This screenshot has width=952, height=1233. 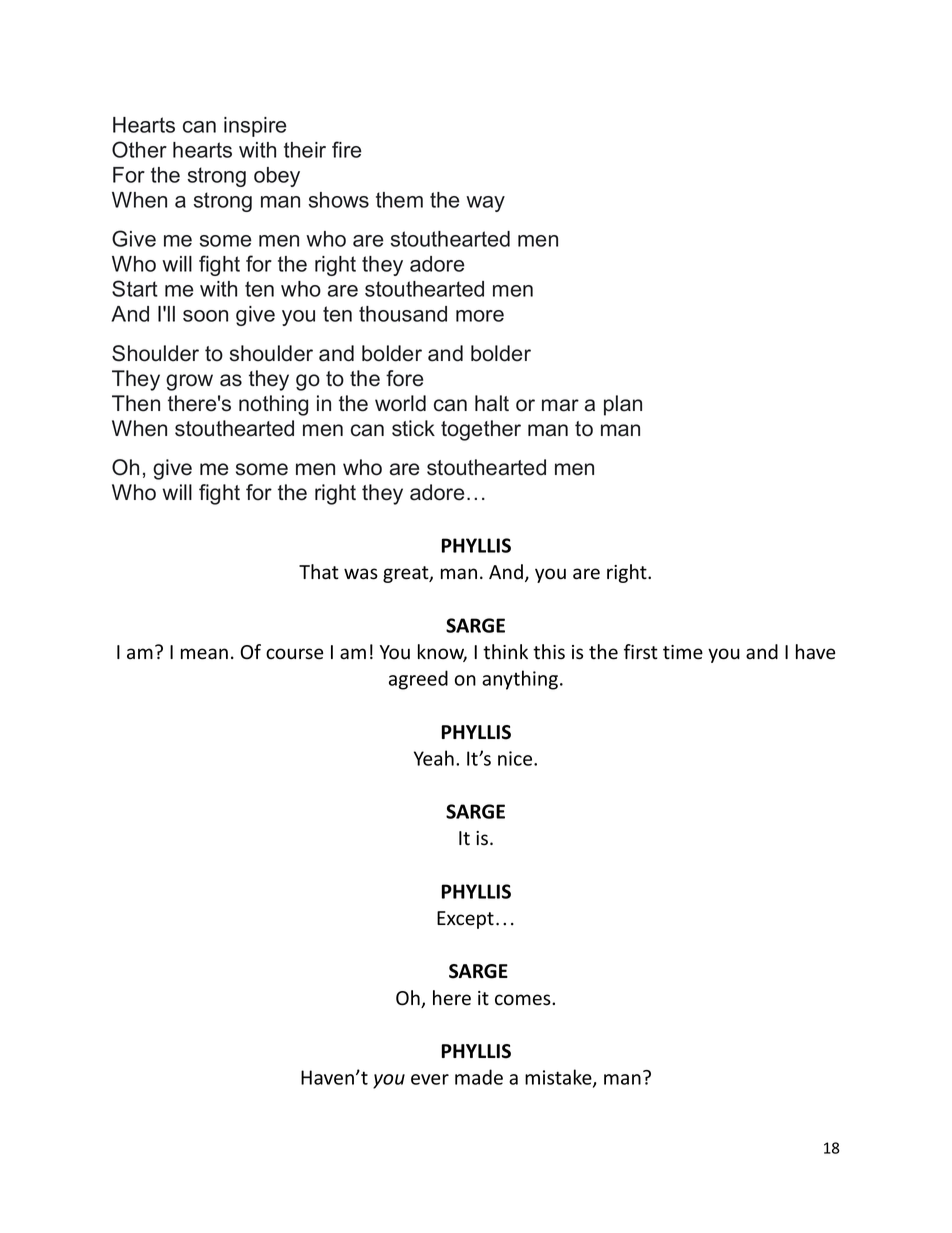 I want to click on way, so click(x=485, y=204).
